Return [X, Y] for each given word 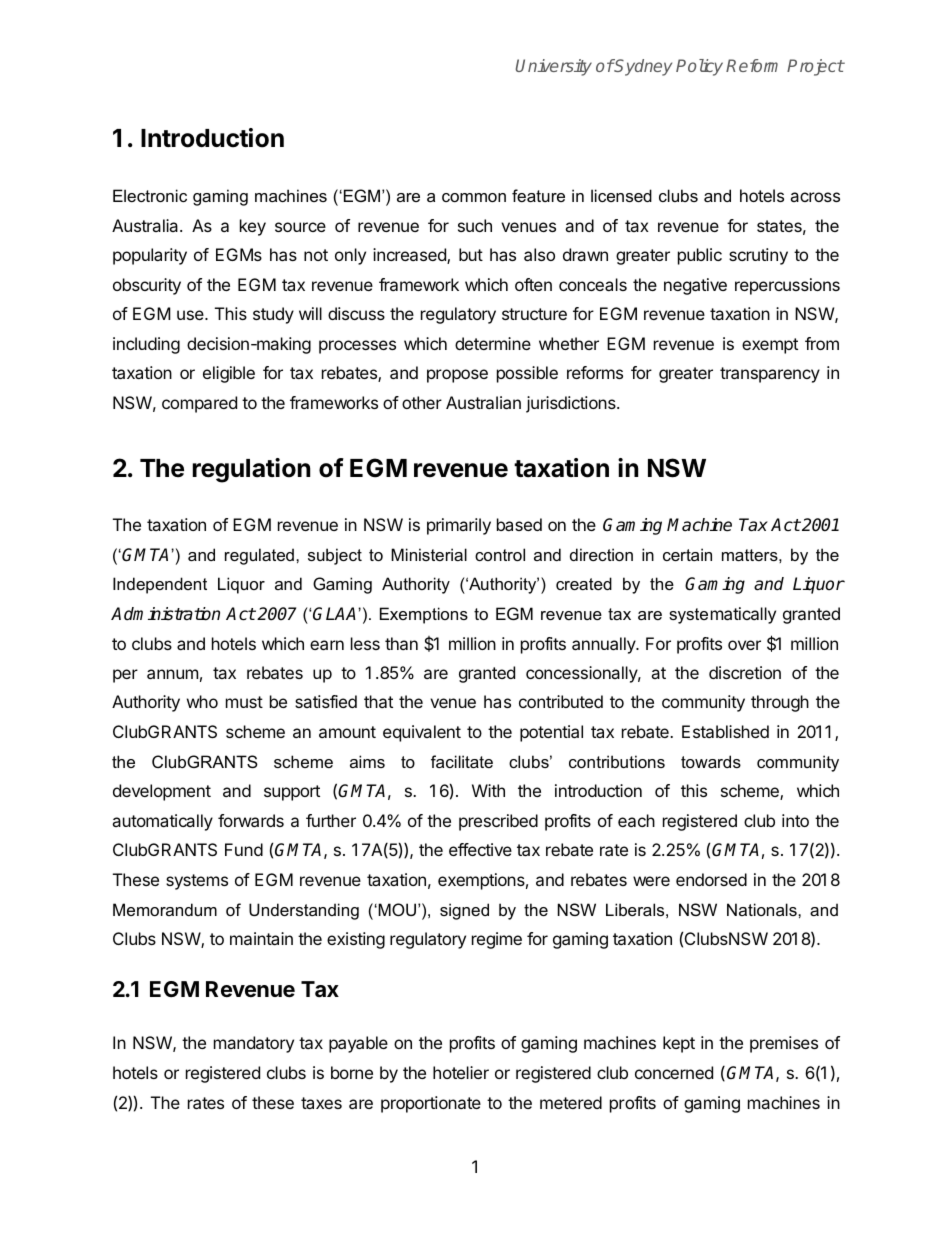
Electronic [150, 195]
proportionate [431, 1104]
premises [784, 1044]
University [554, 67]
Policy [699, 67]
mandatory [254, 1044]
